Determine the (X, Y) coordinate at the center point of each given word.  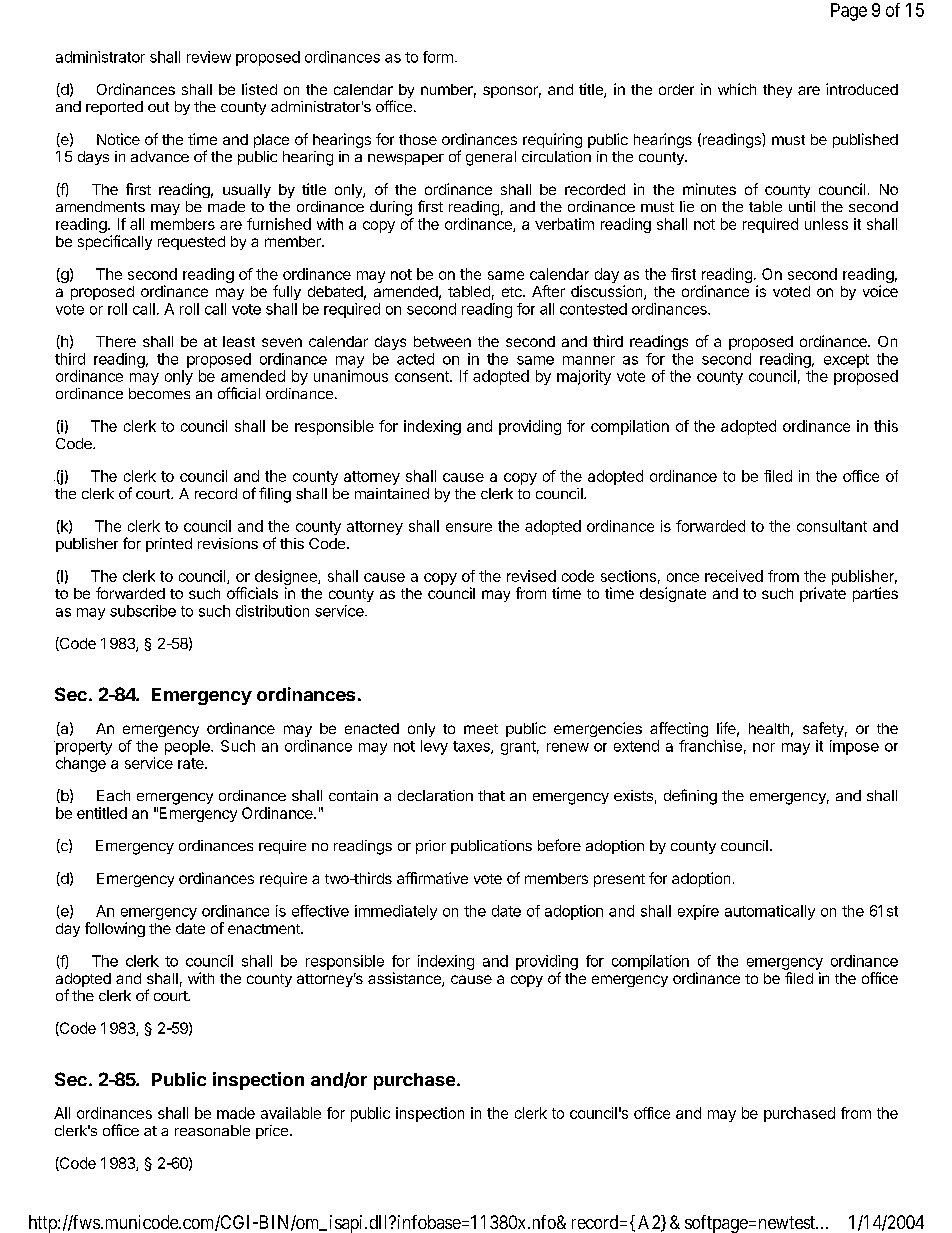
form (438, 57)
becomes (159, 393)
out (158, 107)
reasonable (212, 1130)
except (846, 361)
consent (423, 376)
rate (192, 763)
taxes (472, 747)
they (777, 91)
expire (698, 912)
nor (764, 747)
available (291, 1113)
